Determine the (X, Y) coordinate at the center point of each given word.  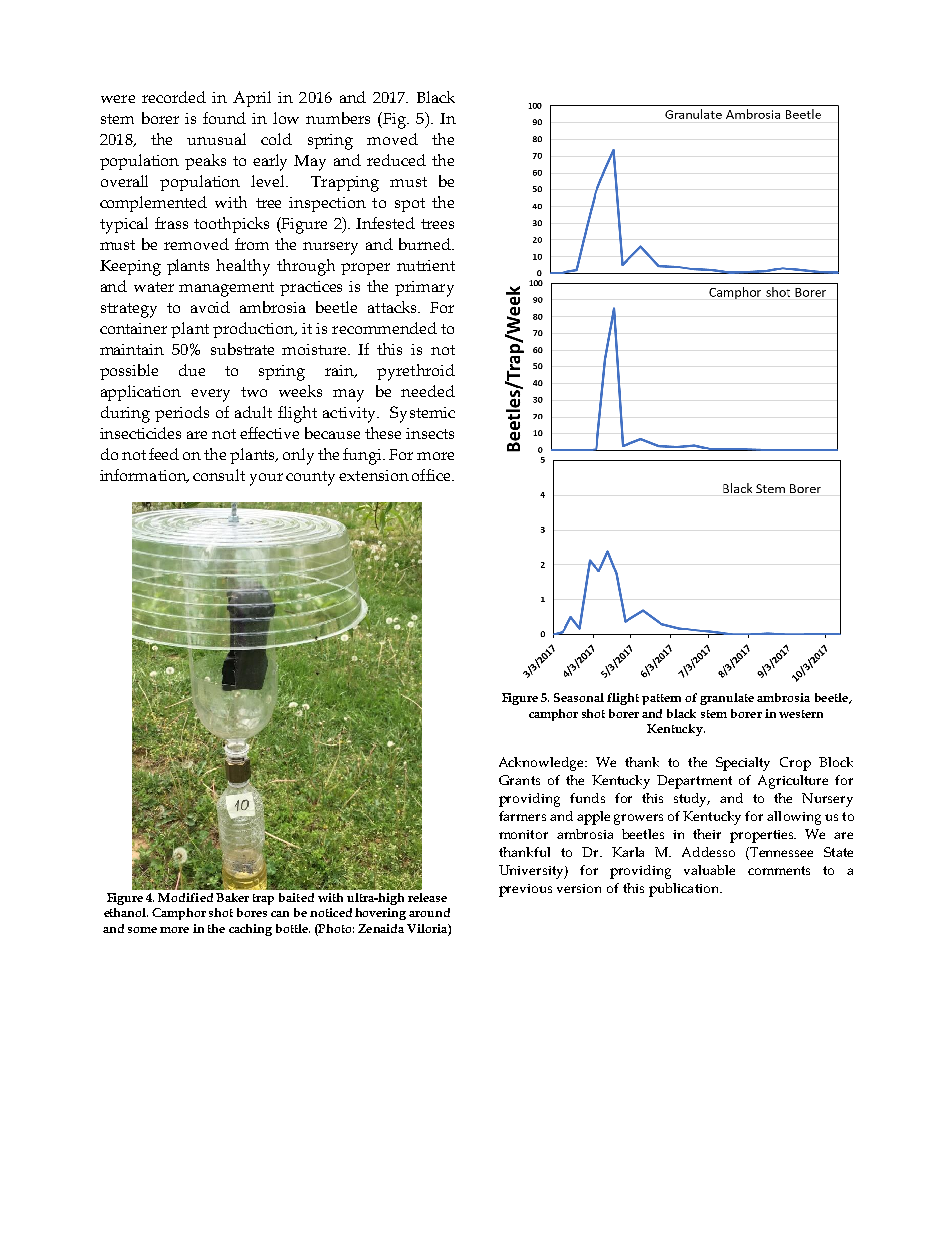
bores (252, 912)
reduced (396, 160)
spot (410, 205)
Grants (519, 780)
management (226, 289)
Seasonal (579, 697)
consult (219, 475)
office (432, 475)
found (224, 118)
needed (428, 391)
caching (250, 930)
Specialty (743, 764)
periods (182, 414)
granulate (727, 699)
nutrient (426, 265)
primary (424, 289)
